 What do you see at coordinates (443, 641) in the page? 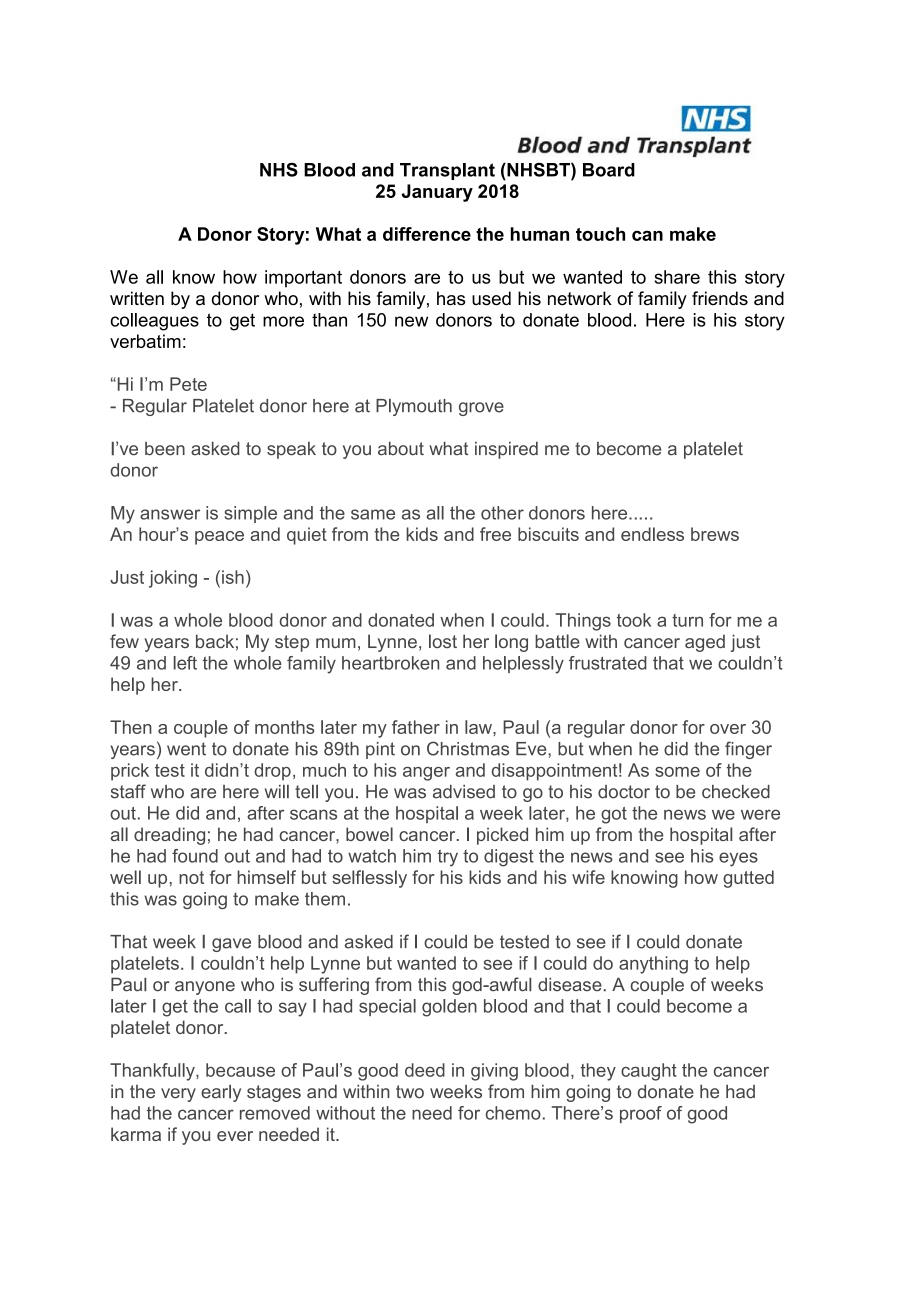
I see `lost` at bounding box center [443, 641].
